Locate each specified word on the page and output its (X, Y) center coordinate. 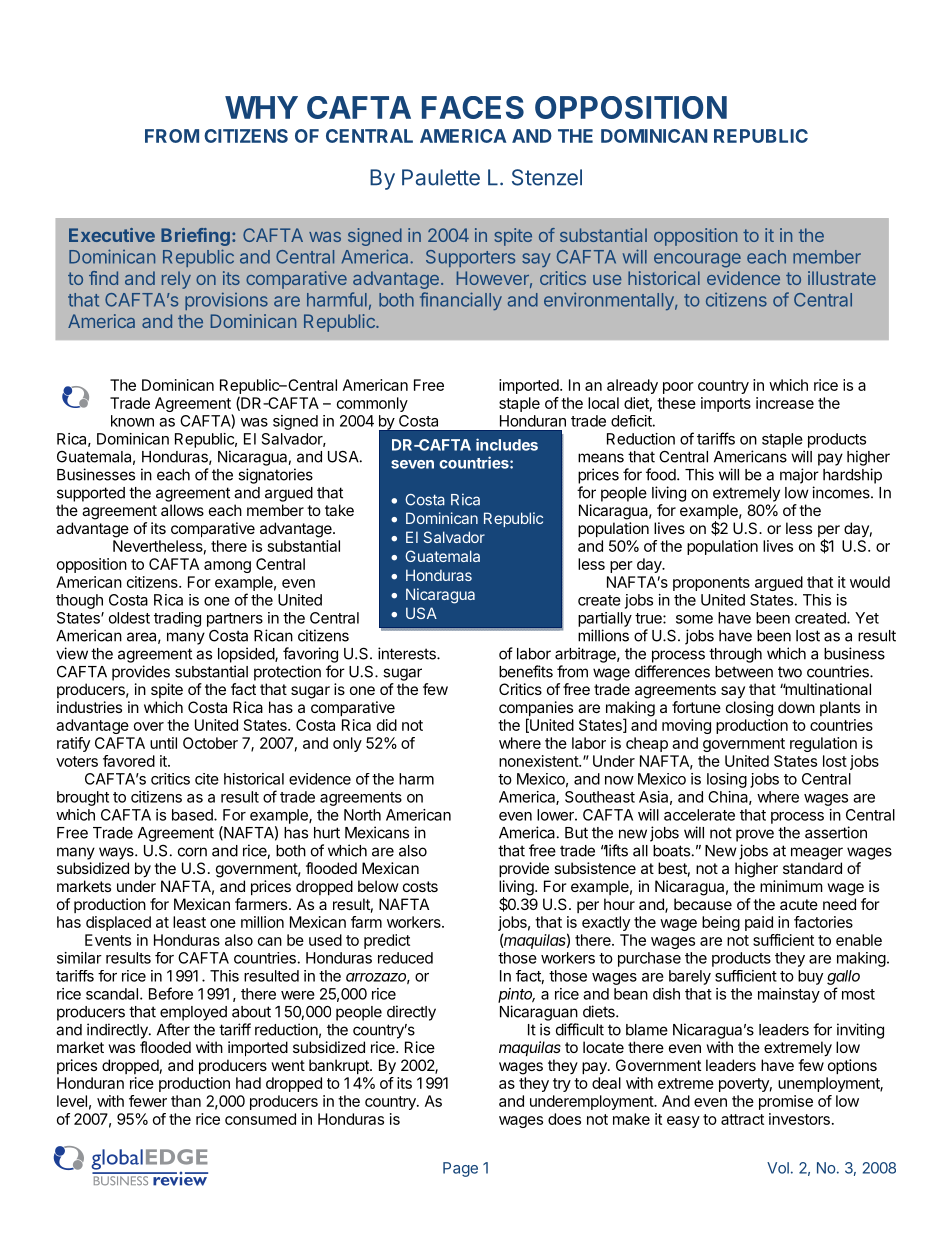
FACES (473, 107)
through (735, 655)
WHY (261, 107)
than (186, 1101)
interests (408, 653)
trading (177, 619)
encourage (697, 260)
